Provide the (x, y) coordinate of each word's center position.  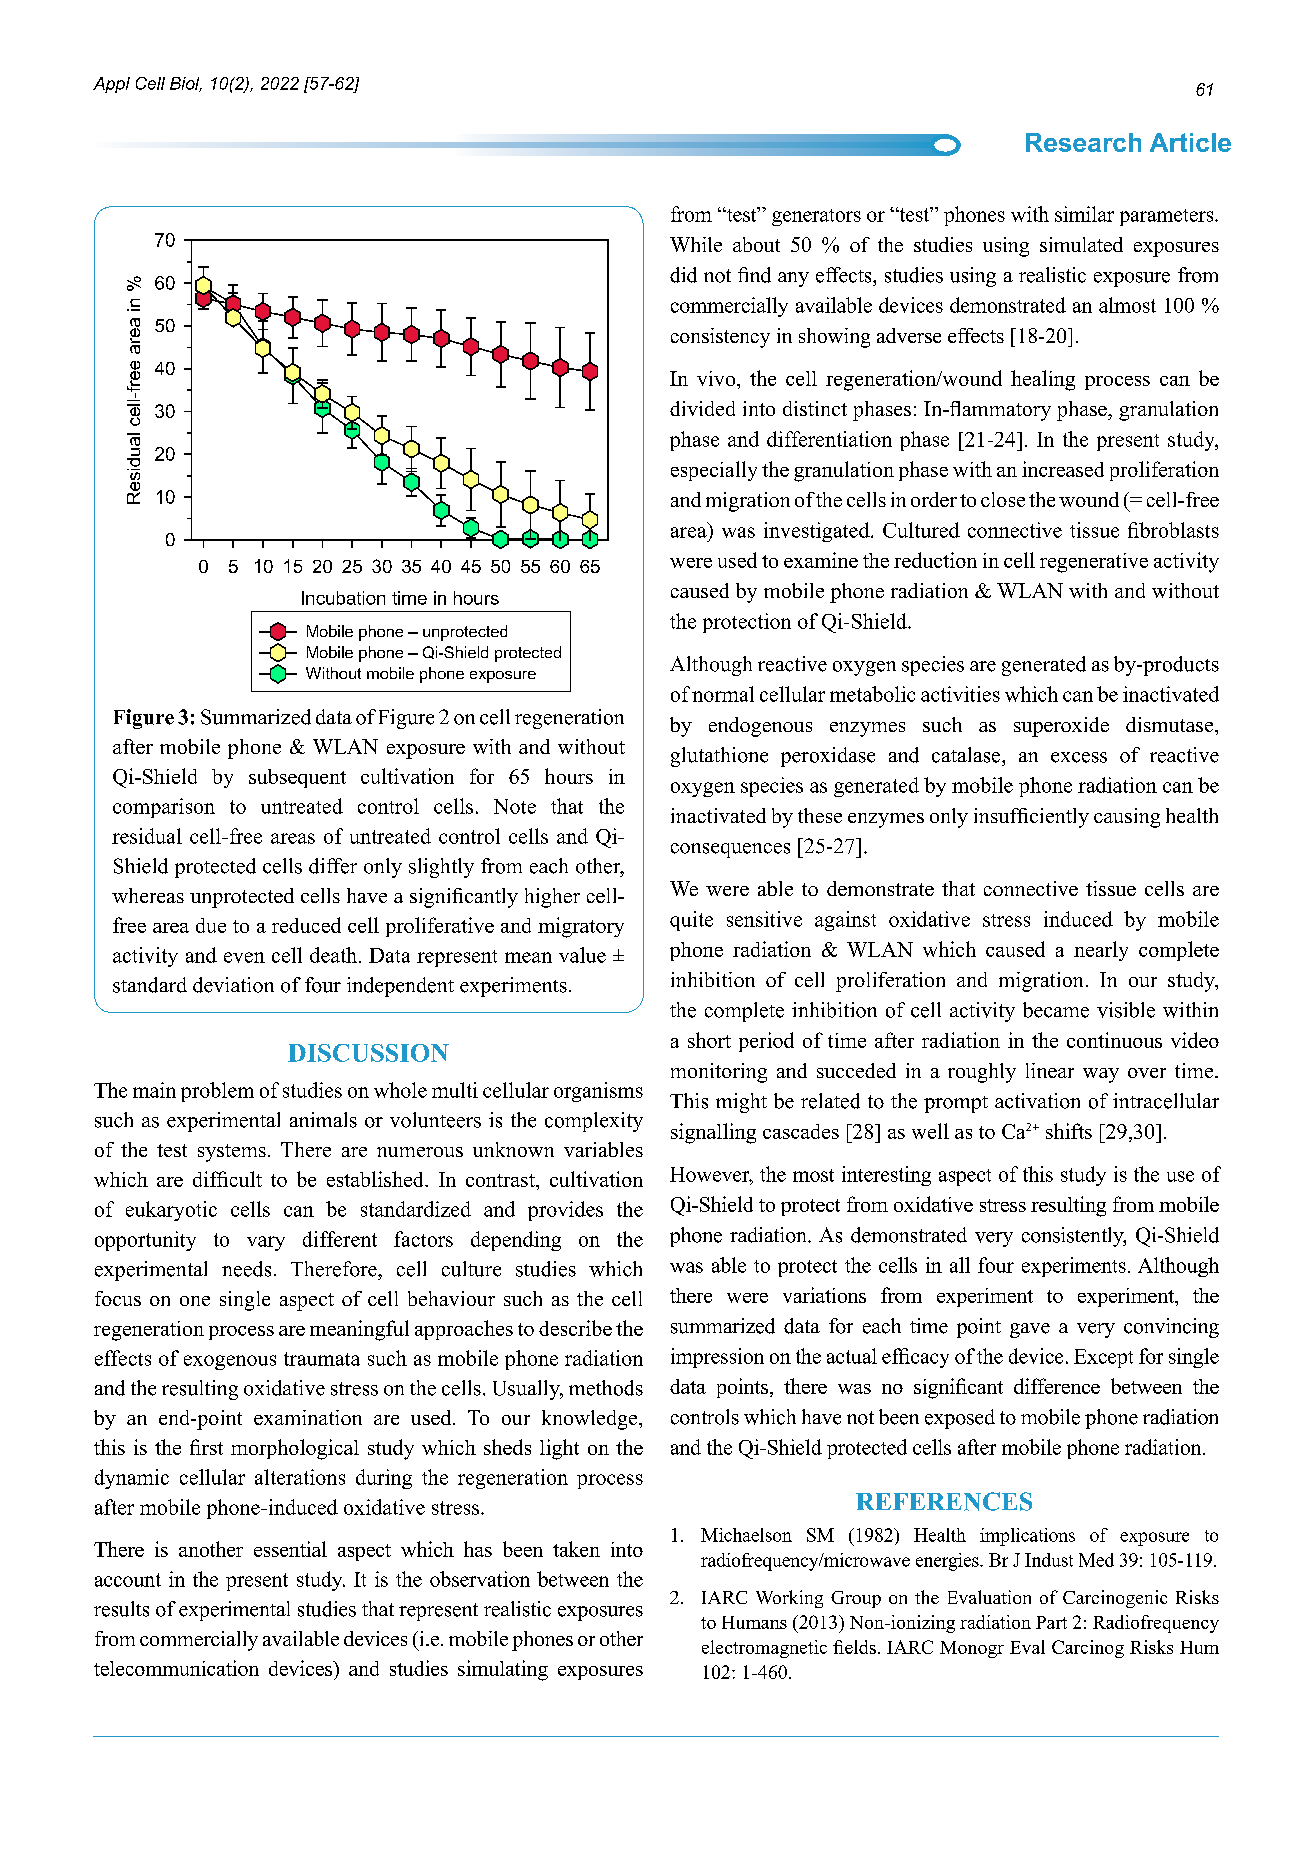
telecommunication (176, 1668)
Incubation (343, 598)
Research (1083, 142)
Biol (186, 84)
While (696, 244)
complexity (594, 1122)
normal (723, 694)
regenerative (1094, 563)
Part (1051, 1622)
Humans (754, 1622)
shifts (1069, 1131)
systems (232, 1153)
